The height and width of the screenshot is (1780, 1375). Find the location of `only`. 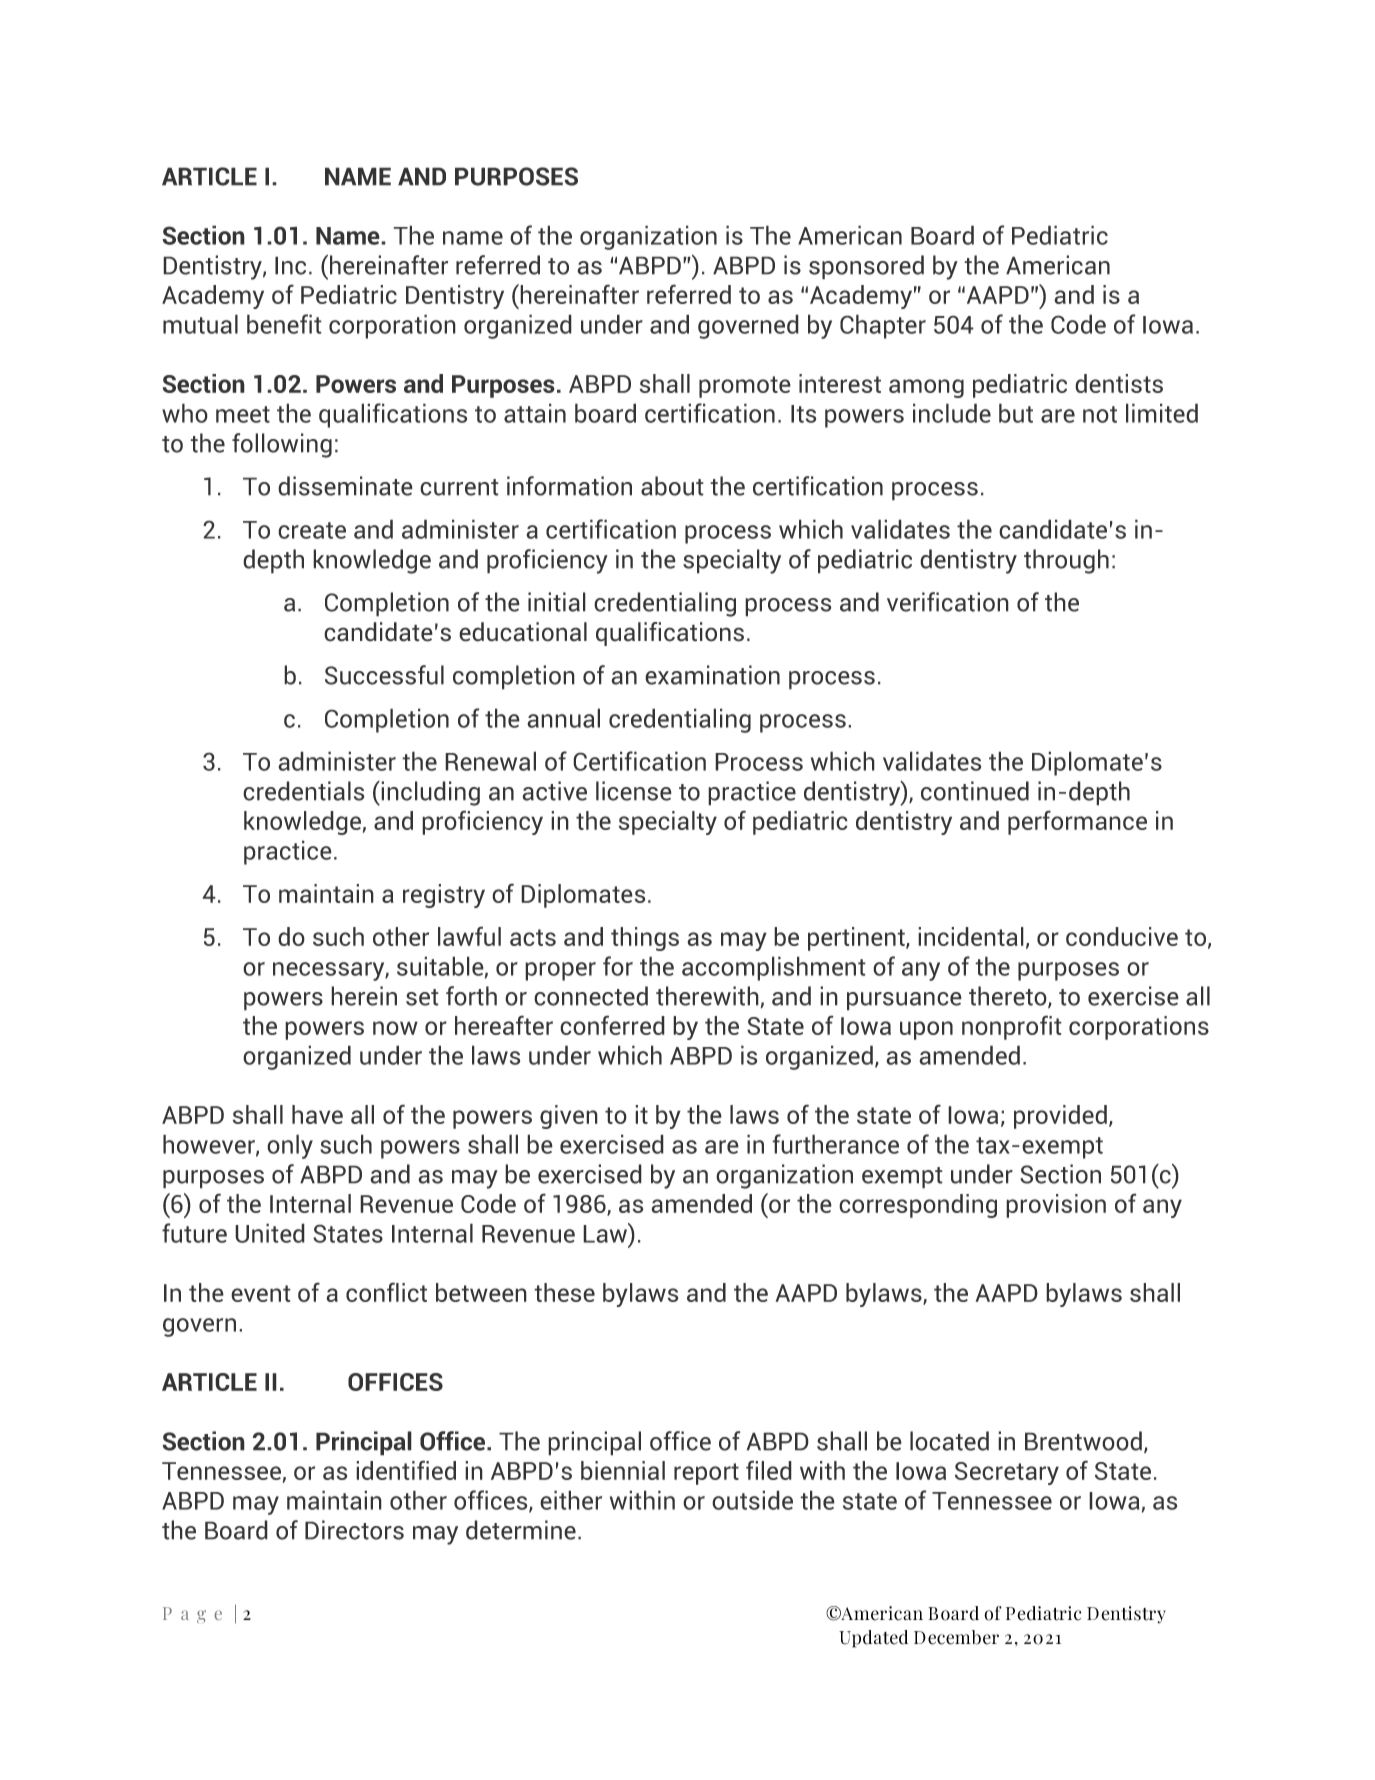

only is located at coordinates (290, 1146).
